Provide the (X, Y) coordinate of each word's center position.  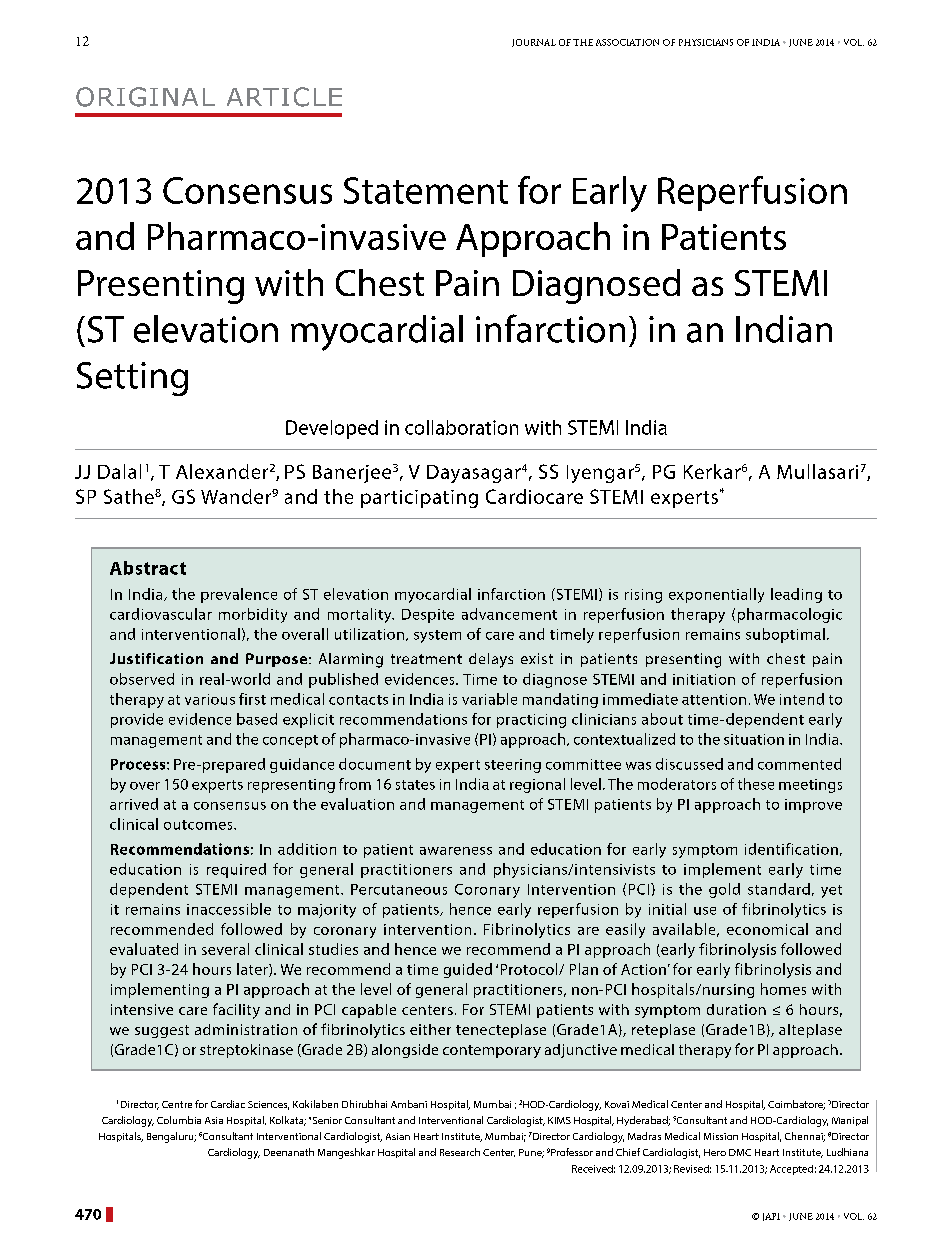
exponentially (716, 595)
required (236, 870)
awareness (456, 851)
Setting (132, 379)
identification (791, 849)
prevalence (239, 595)
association (627, 42)
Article (284, 97)
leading (796, 595)
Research (460, 1152)
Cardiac (228, 1104)
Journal (534, 43)
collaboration (461, 427)
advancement (509, 614)
